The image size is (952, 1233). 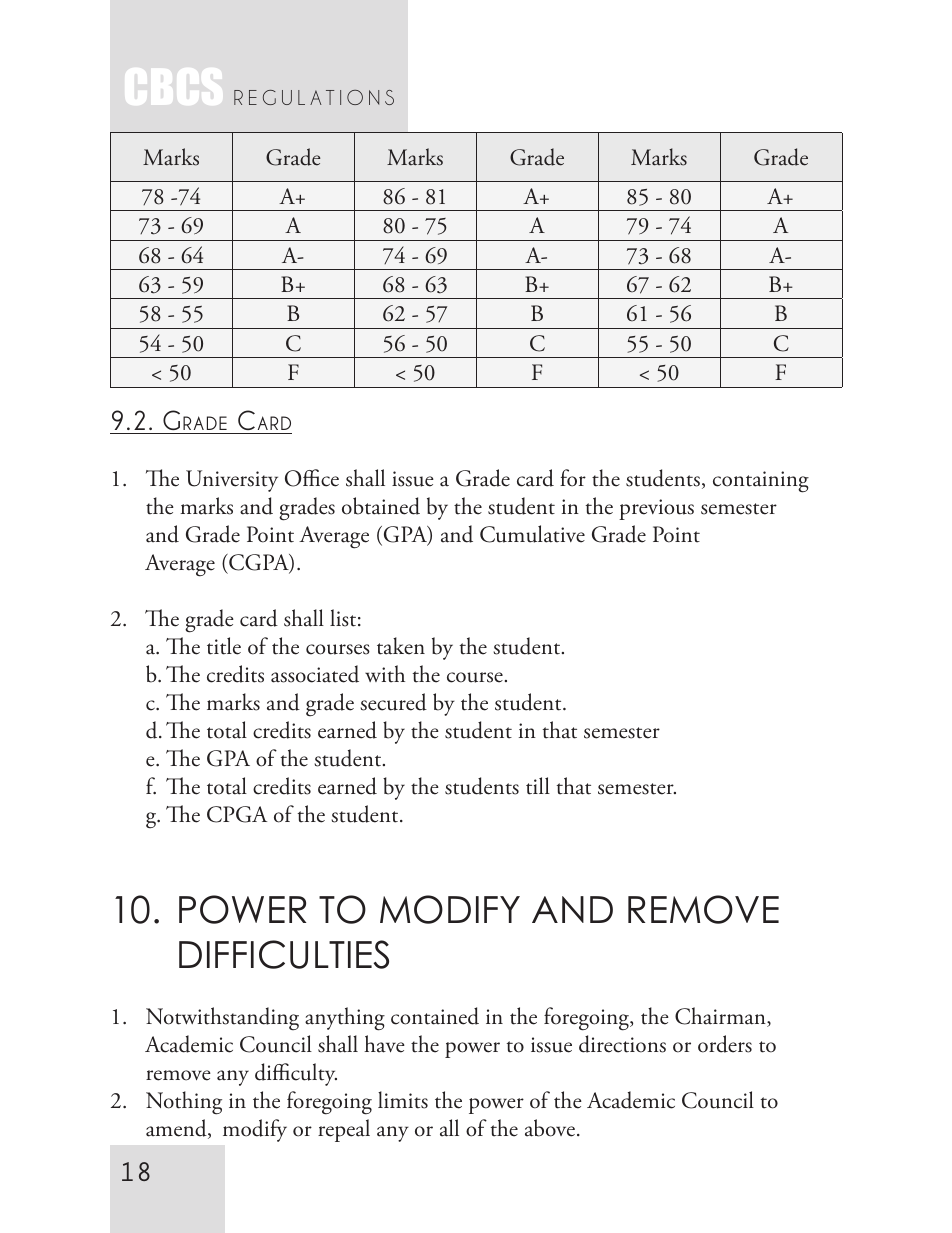 I want to click on DIFFICULTIES, so click(x=284, y=954).
